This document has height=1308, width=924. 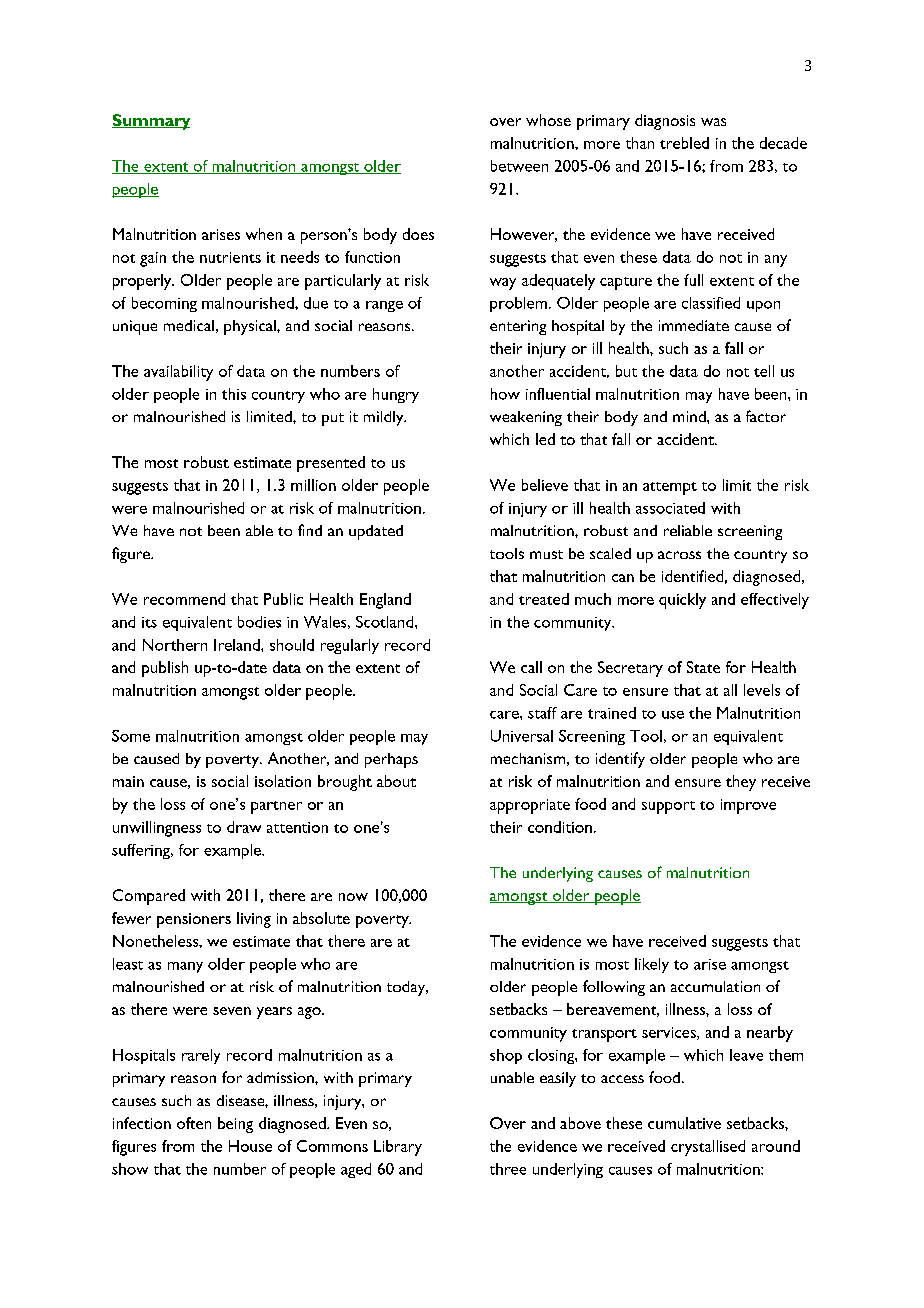 I want to click on trebled, so click(x=684, y=143).
